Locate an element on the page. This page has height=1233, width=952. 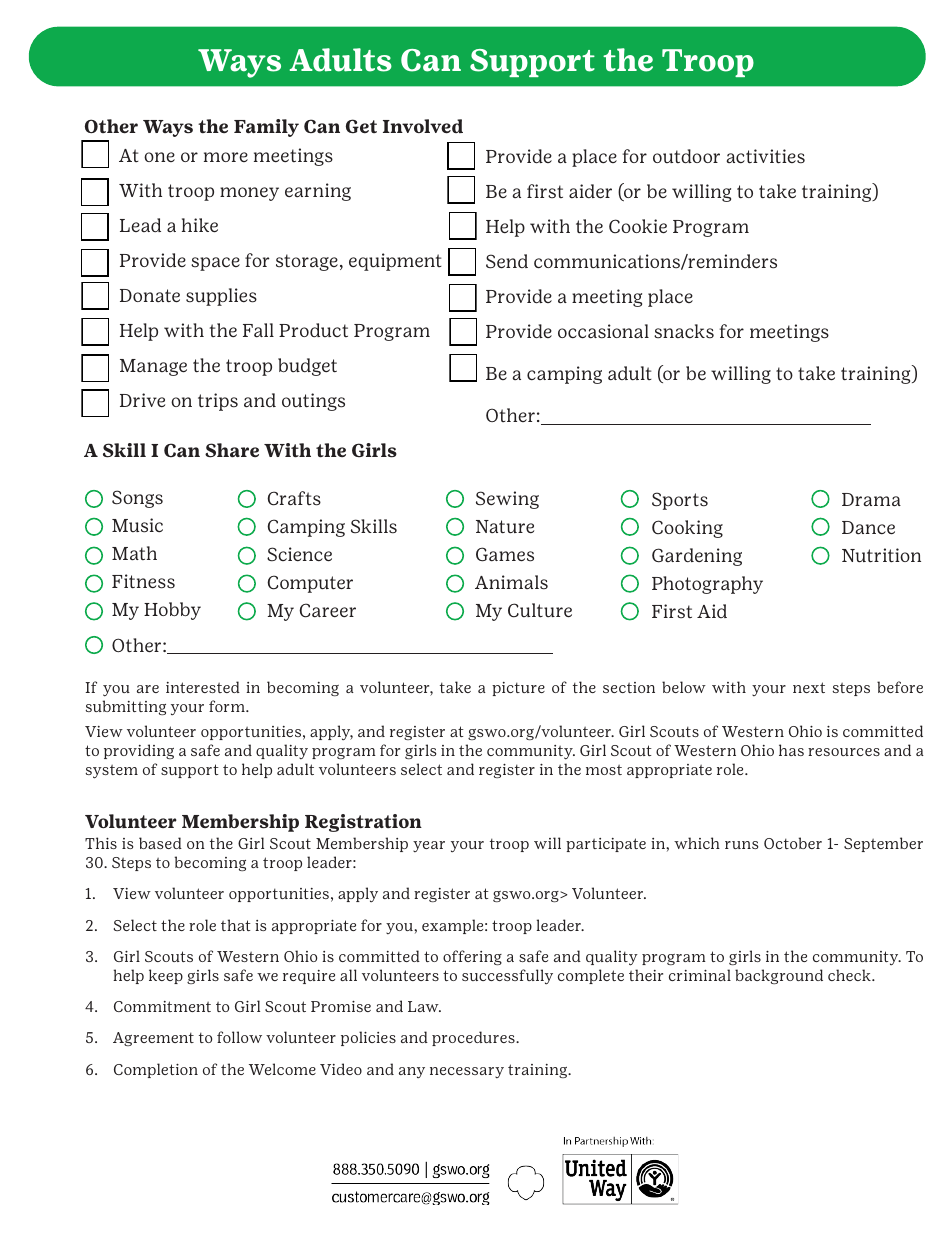
activities is located at coordinates (765, 156).
